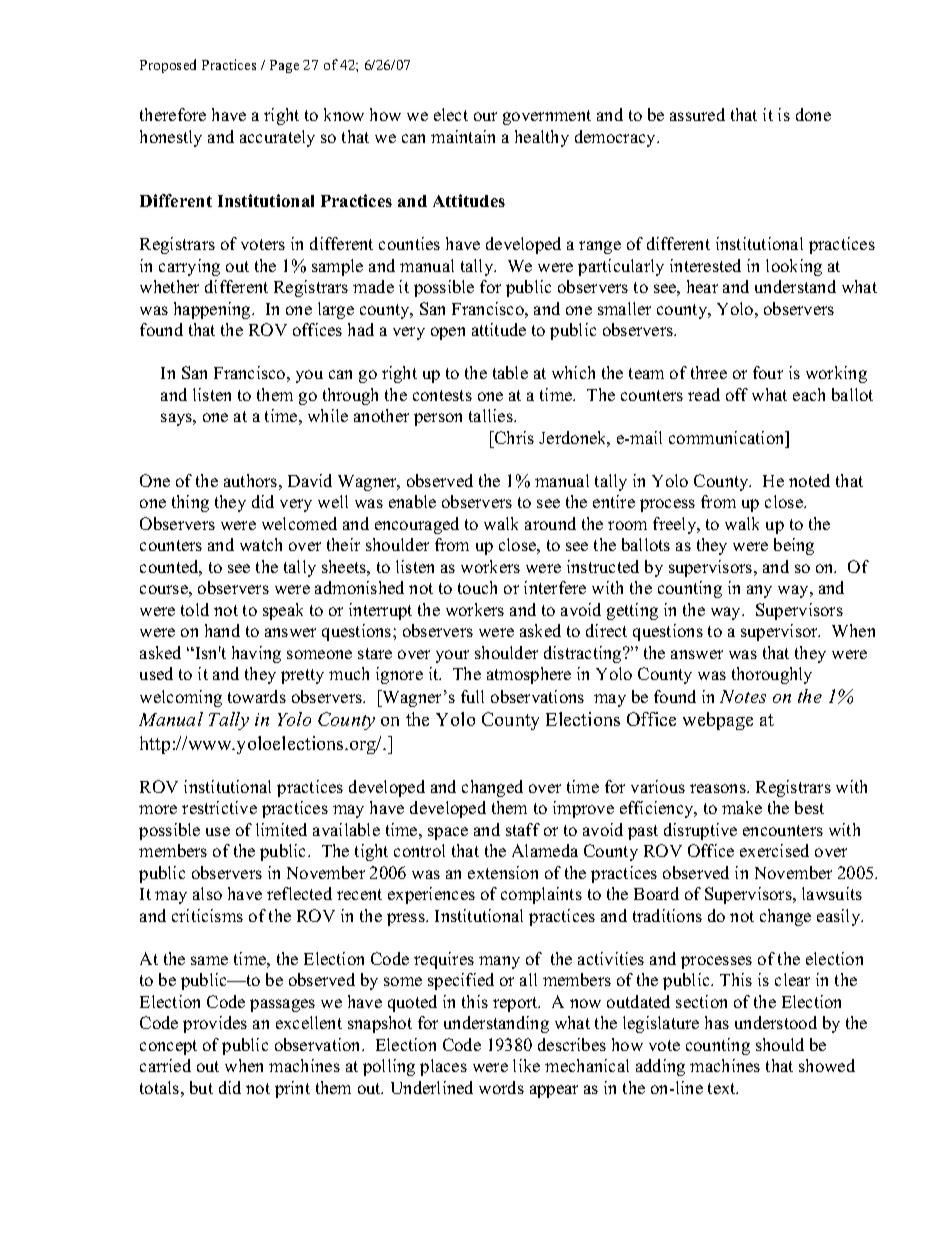 The height and width of the document is (1233, 952). I want to click on having, so click(256, 654).
